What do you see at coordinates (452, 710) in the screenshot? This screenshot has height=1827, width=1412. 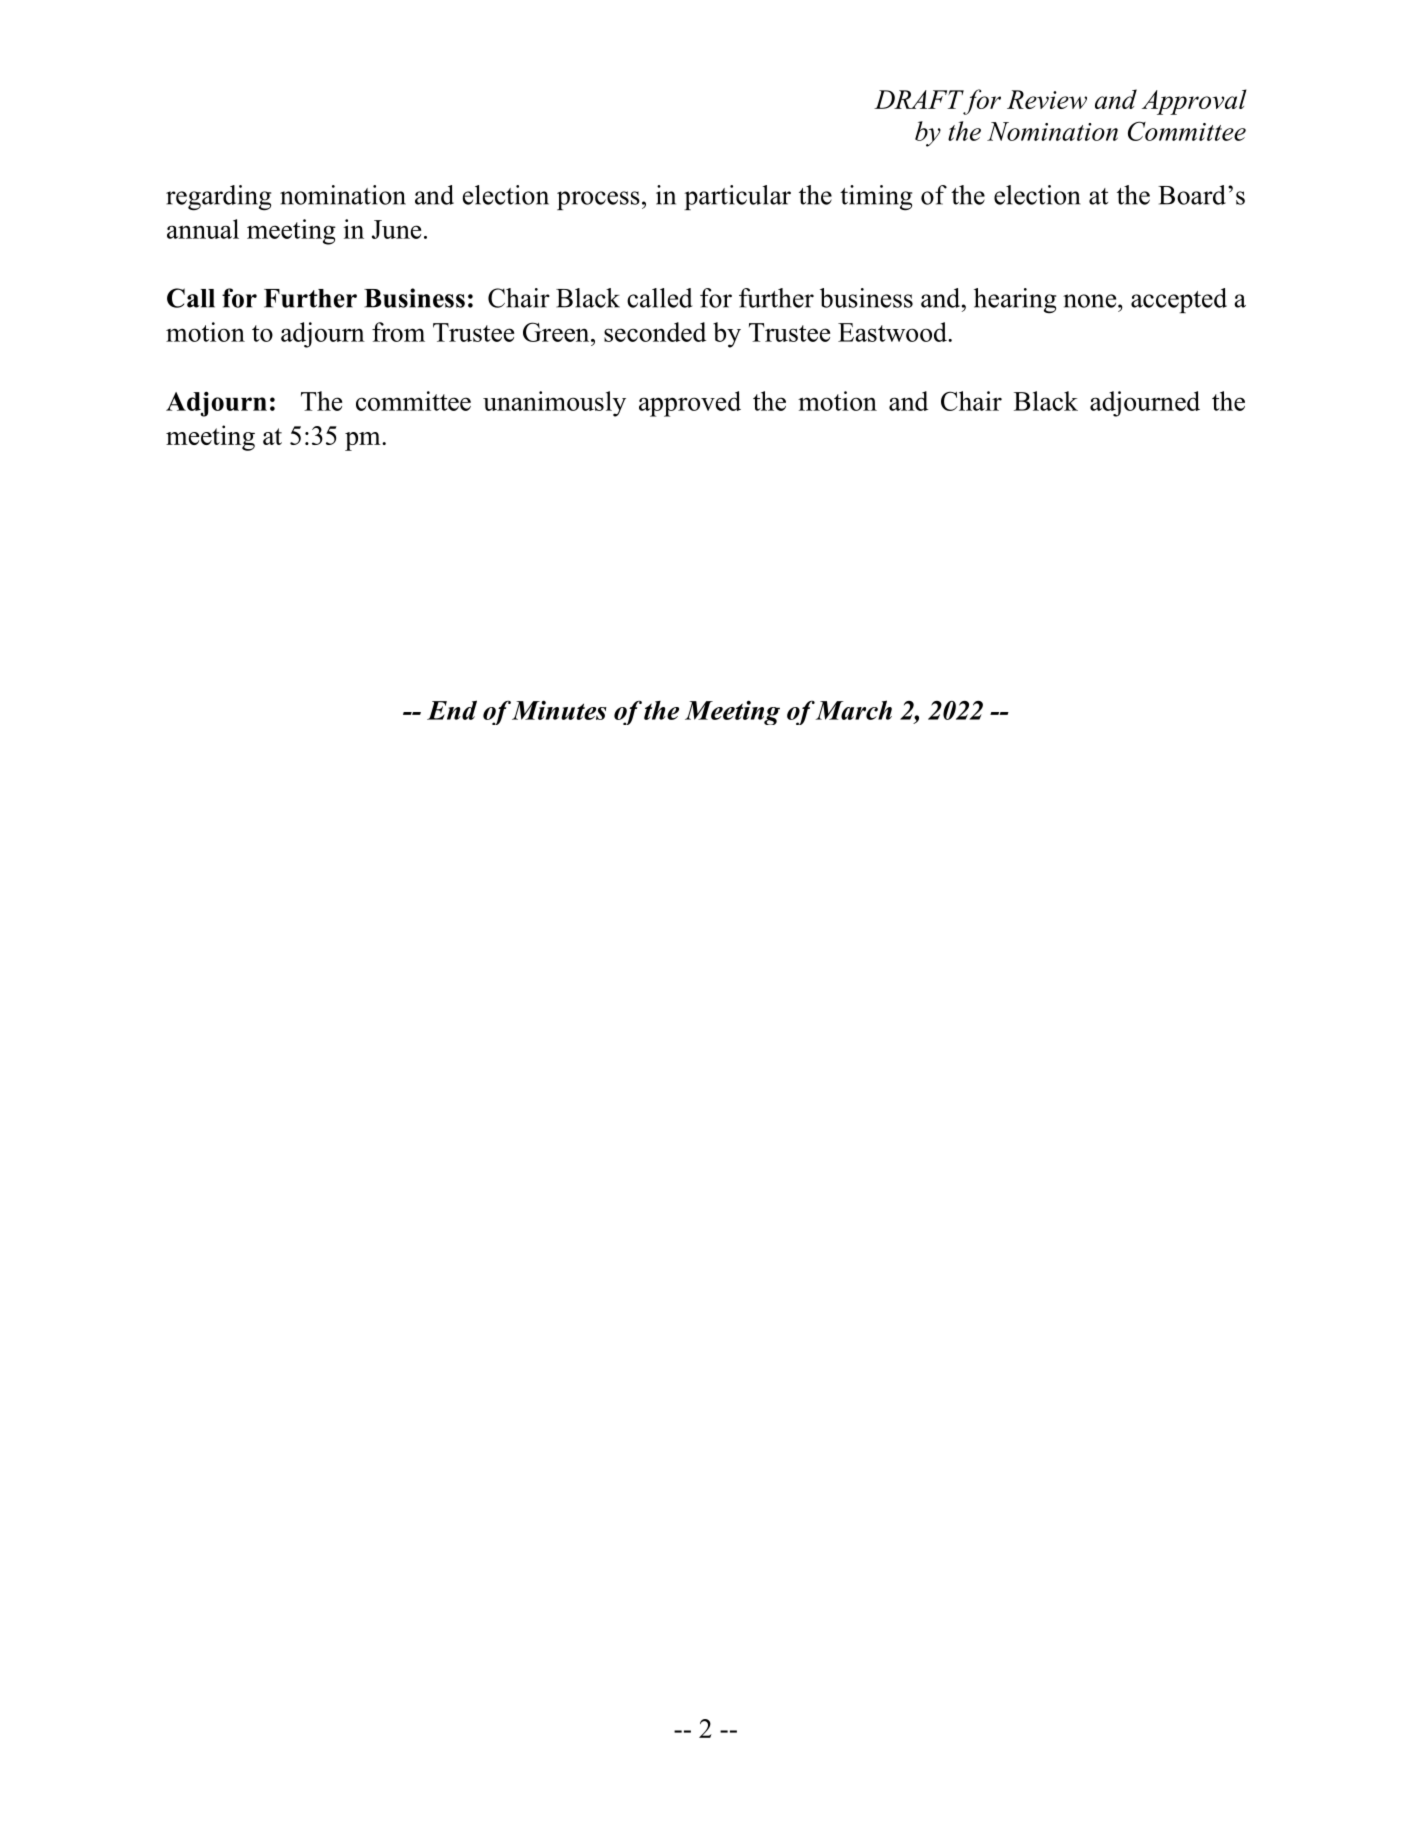 I see `End` at bounding box center [452, 710].
